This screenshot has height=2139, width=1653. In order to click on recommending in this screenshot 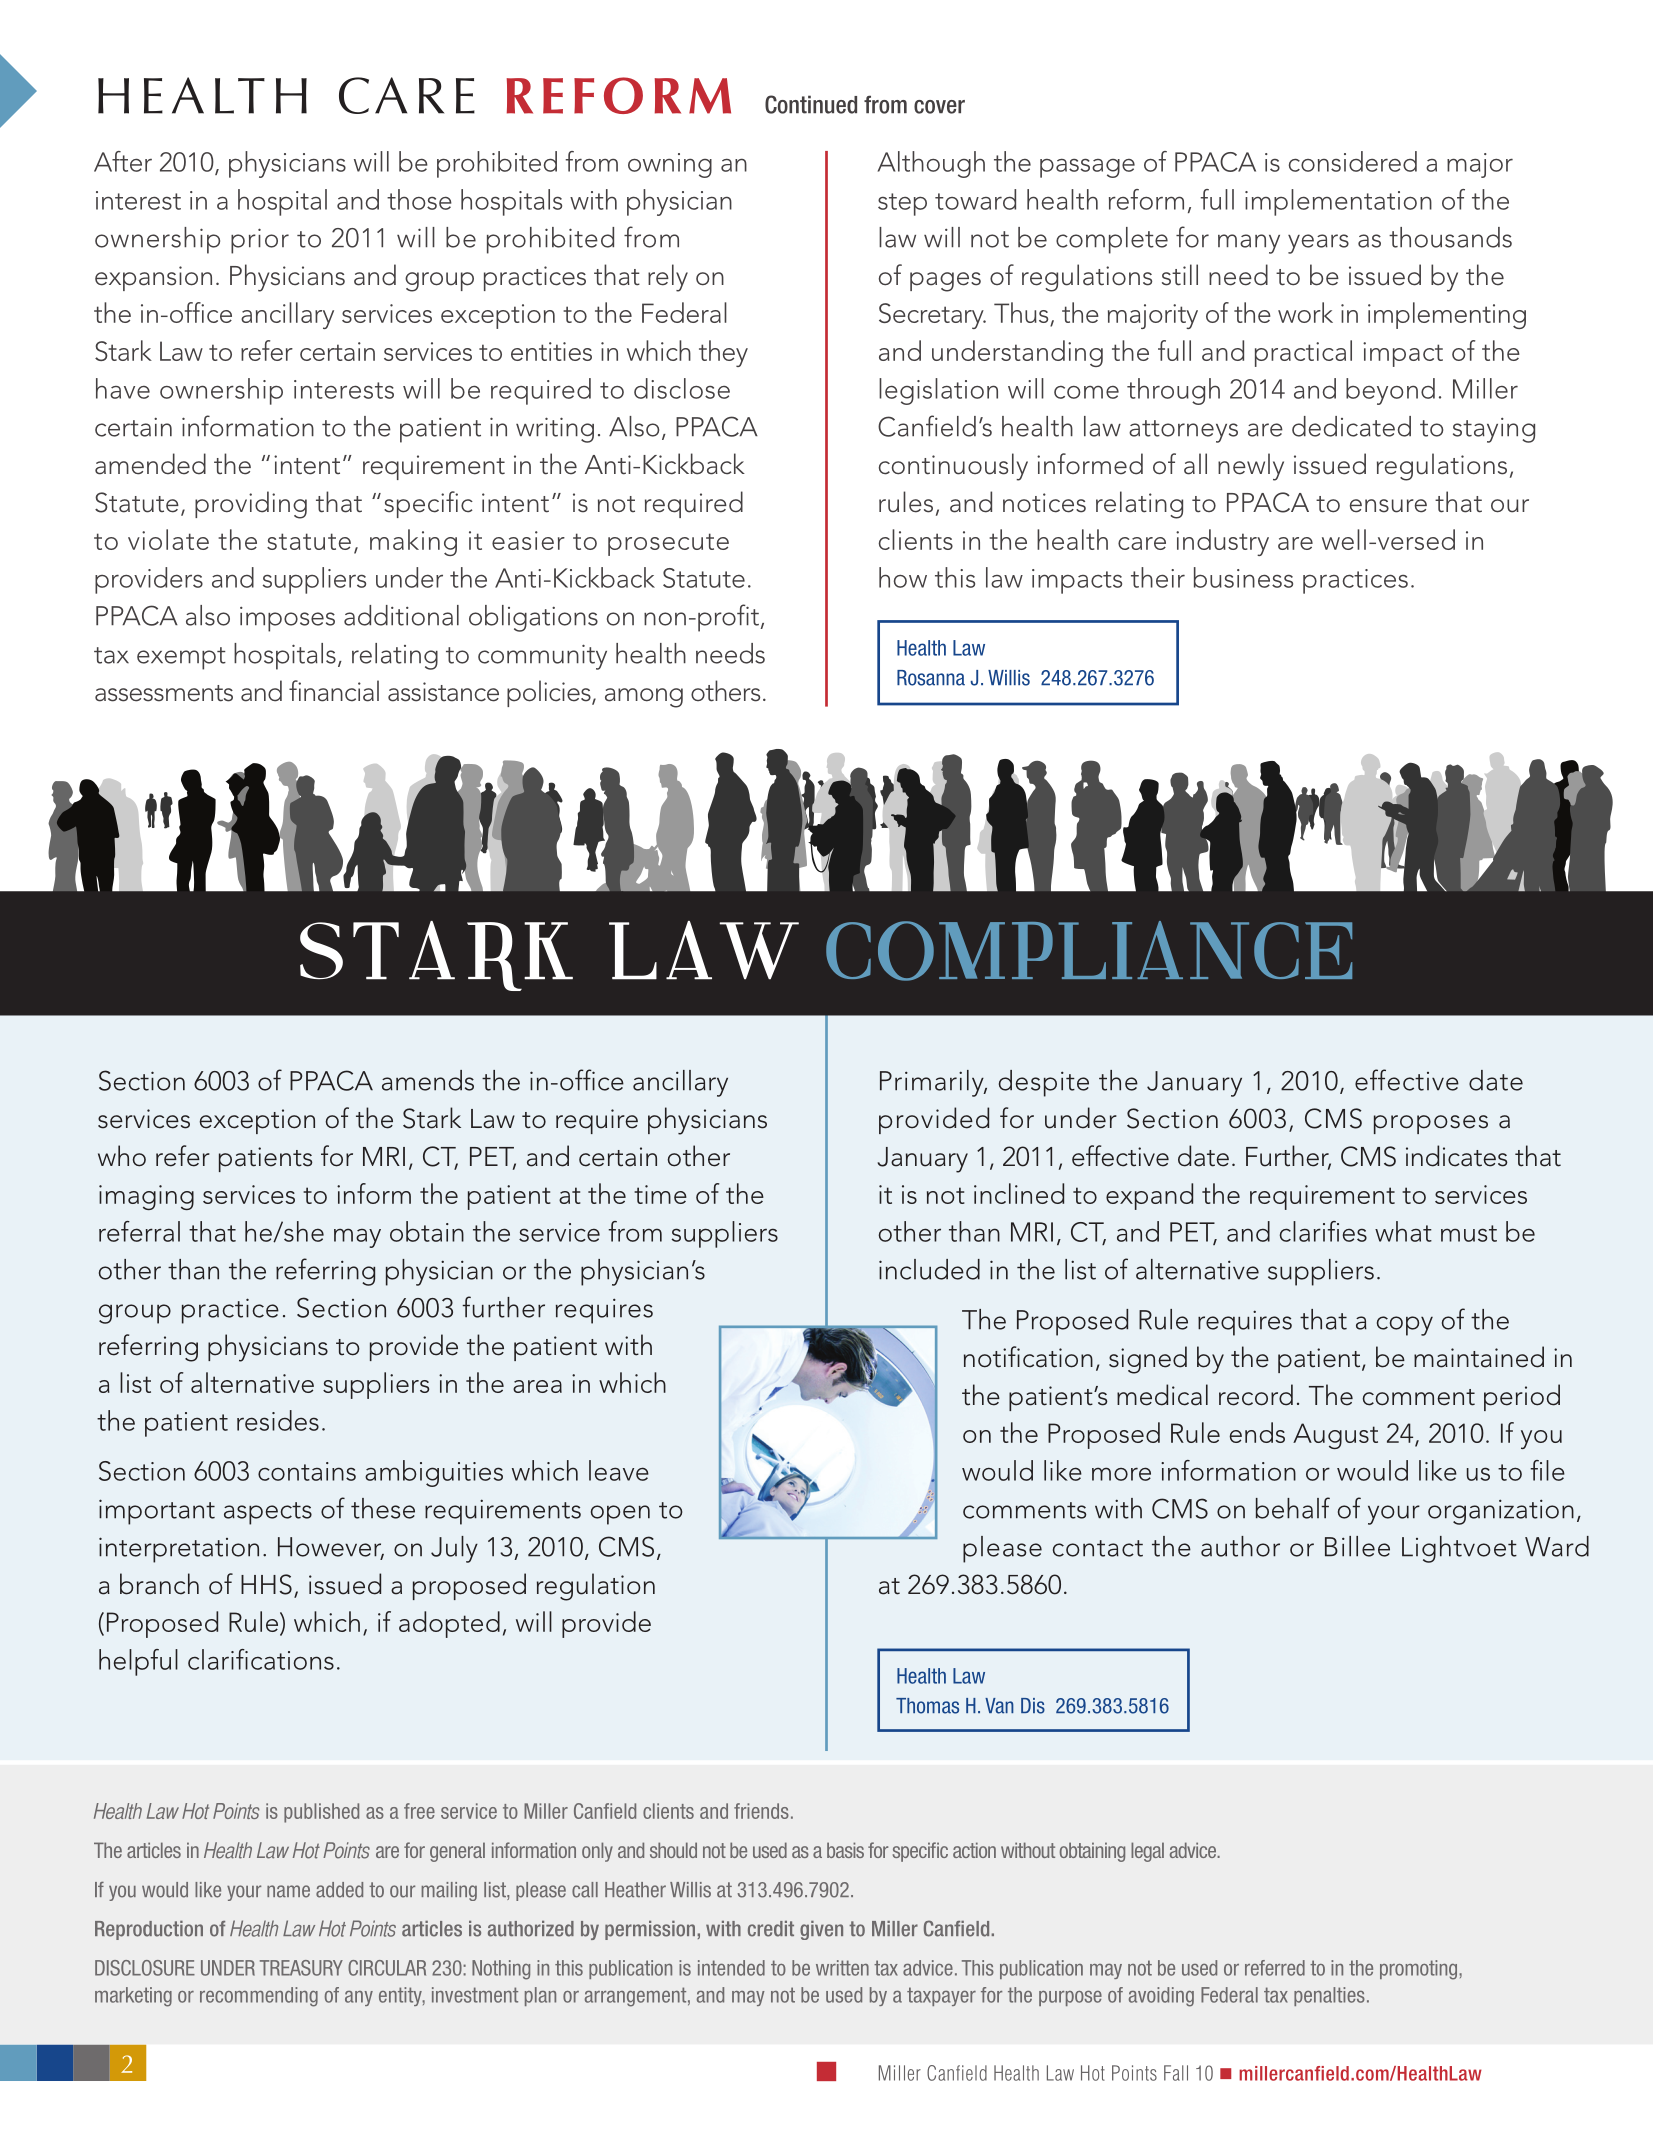, I will do `click(259, 1997)`.
